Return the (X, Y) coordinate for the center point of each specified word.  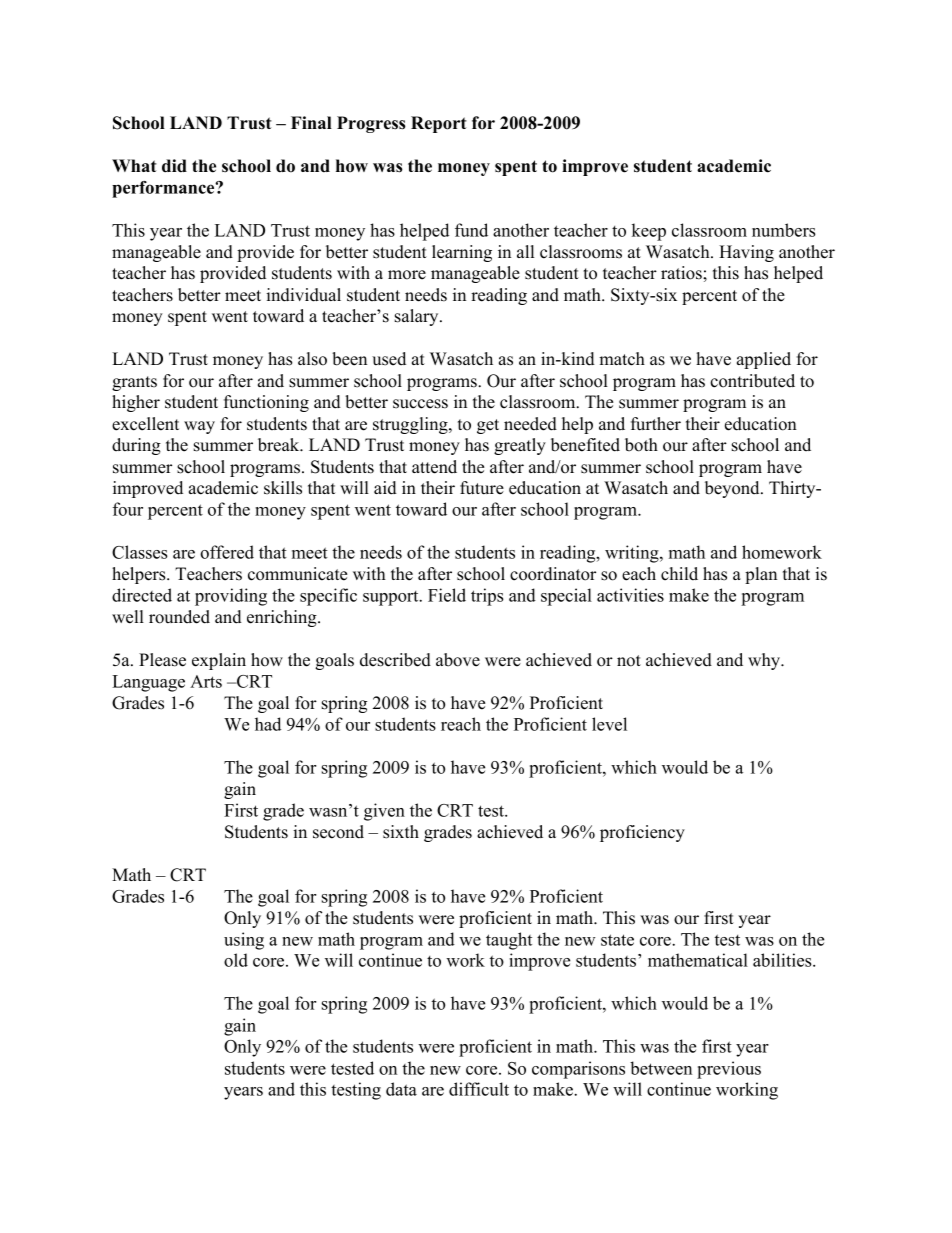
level (609, 724)
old (236, 960)
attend (434, 467)
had (268, 724)
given (384, 812)
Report (439, 124)
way (199, 427)
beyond (733, 489)
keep (649, 232)
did (174, 166)
